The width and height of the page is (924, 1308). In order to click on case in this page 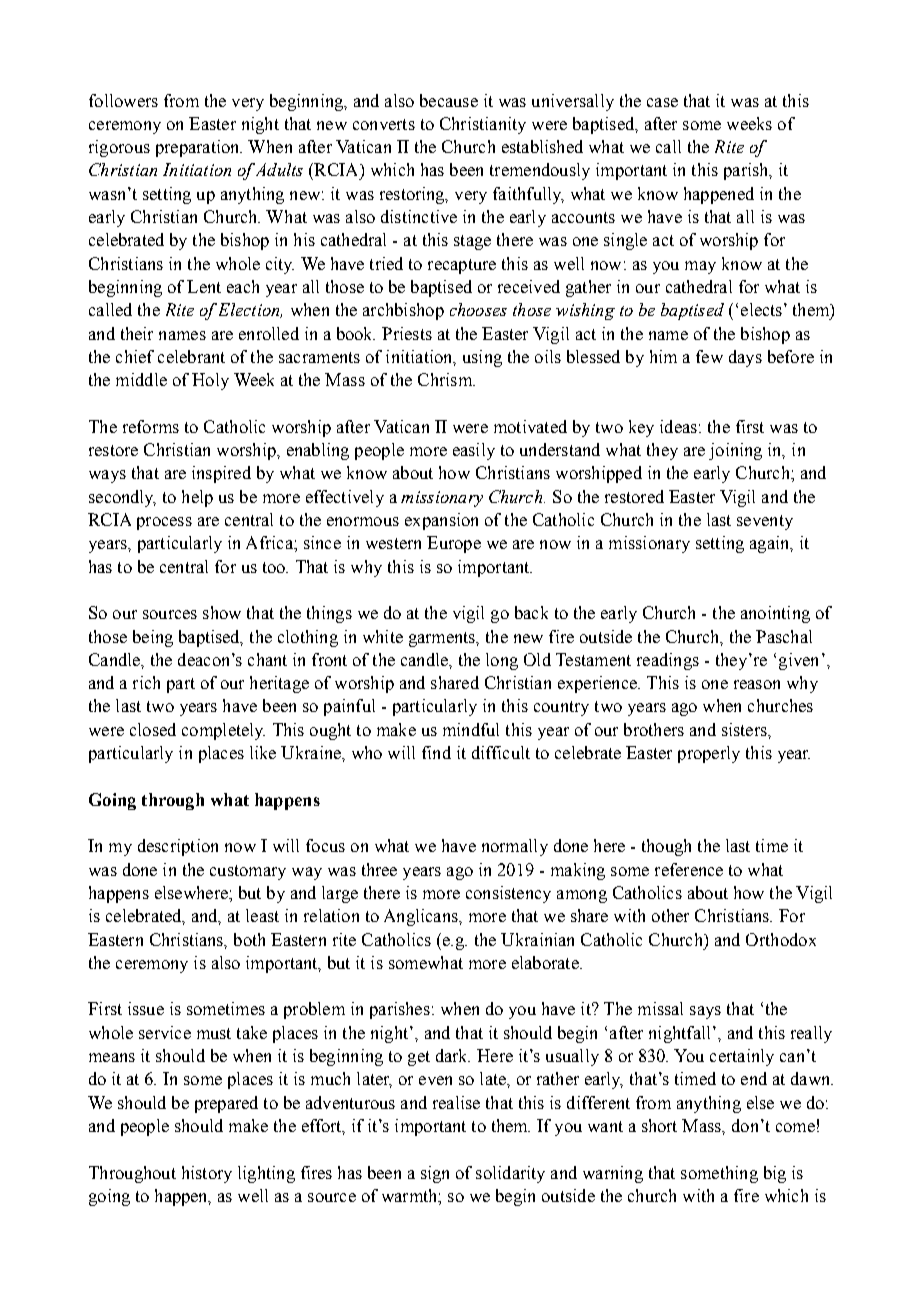, I will do `click(662, 102)`.
